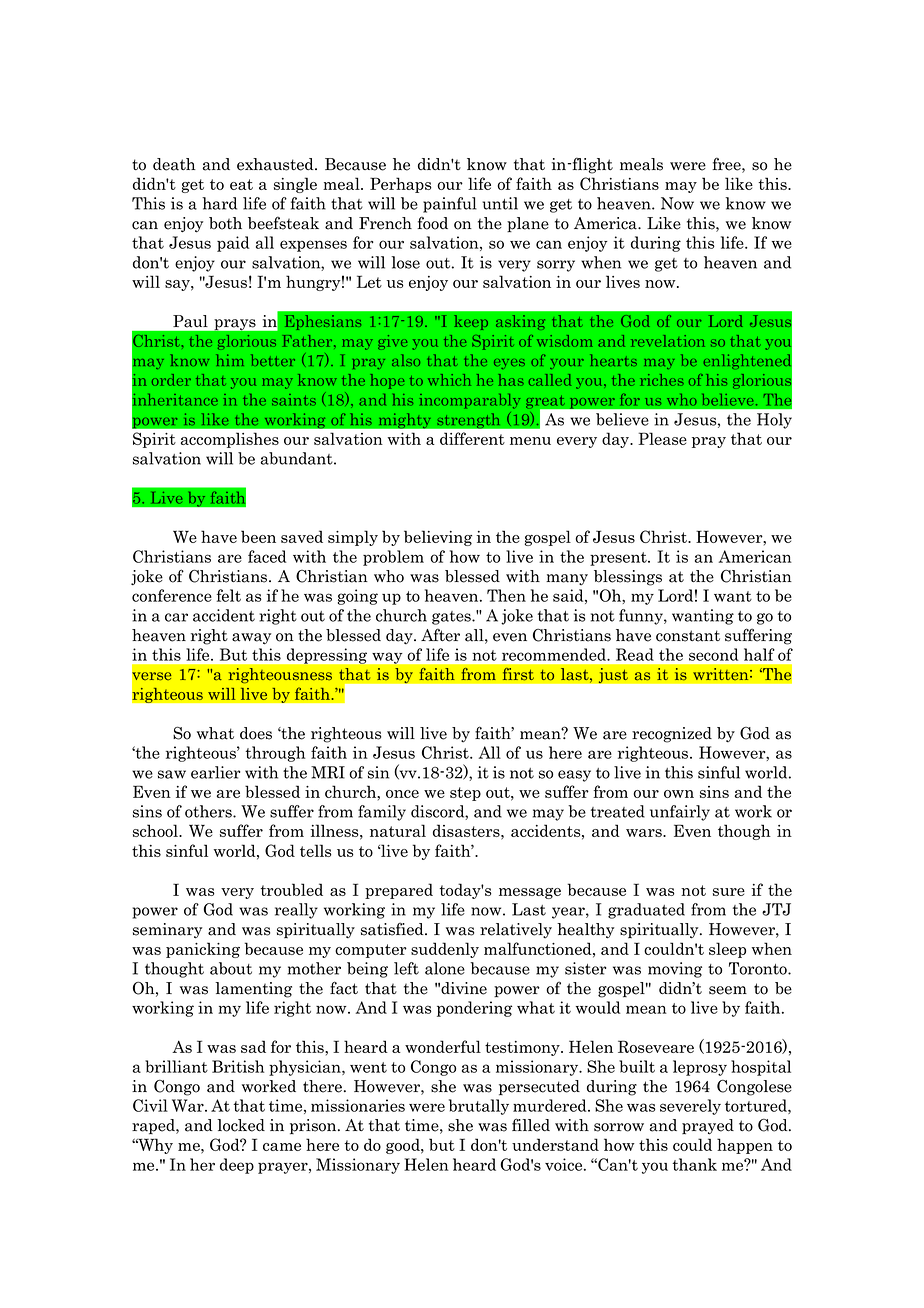 Image resolution: width=924 pixels, height=1308 pixels. What do you see at coordinates (241, 1125) in the screenshot?
I see `locked` at bounding box center [241, 1125].
